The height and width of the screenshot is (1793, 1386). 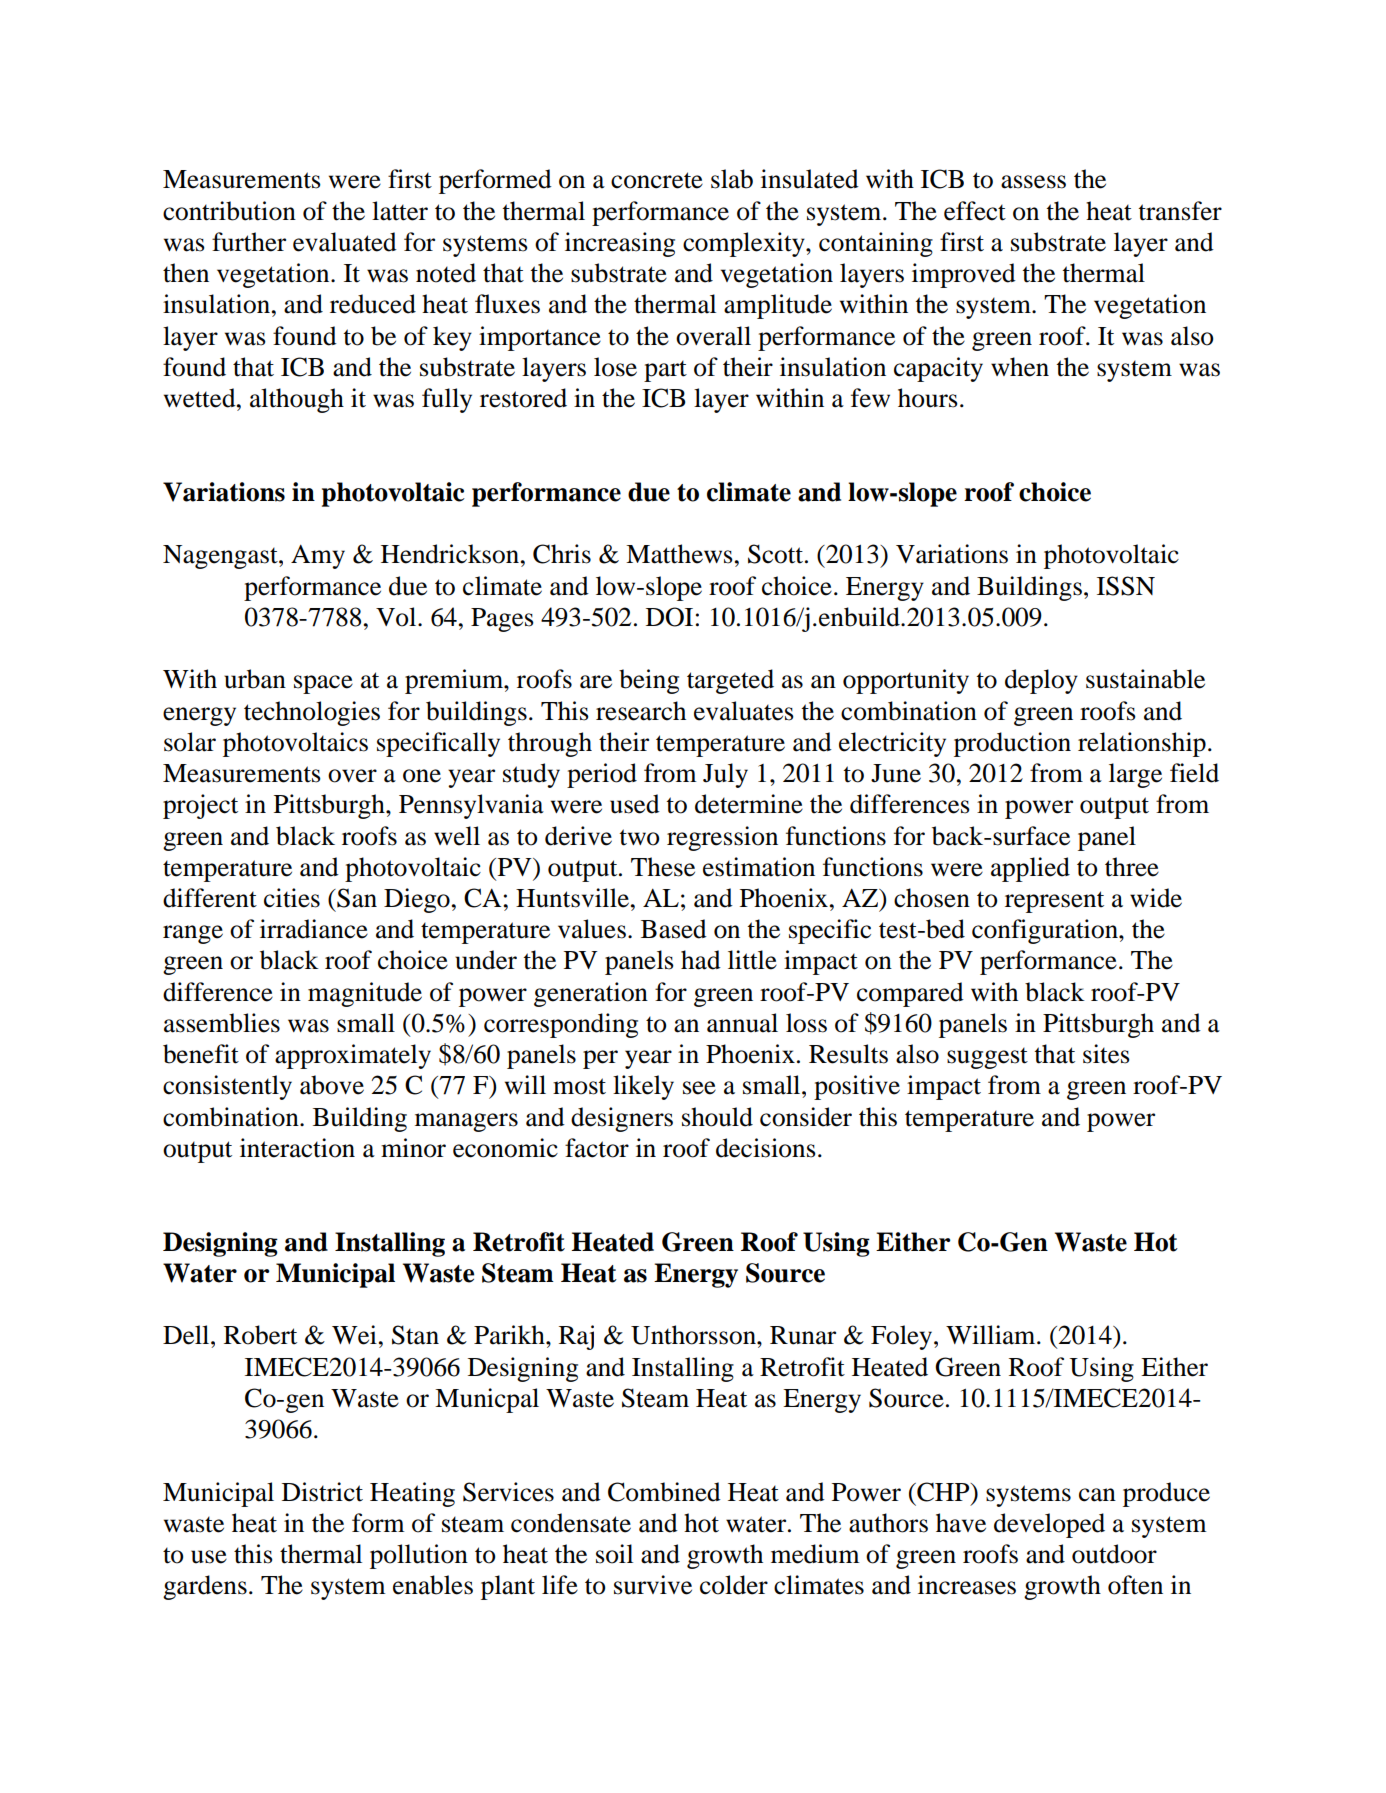 I want to click on survive, so click(x=653, y=1585).
